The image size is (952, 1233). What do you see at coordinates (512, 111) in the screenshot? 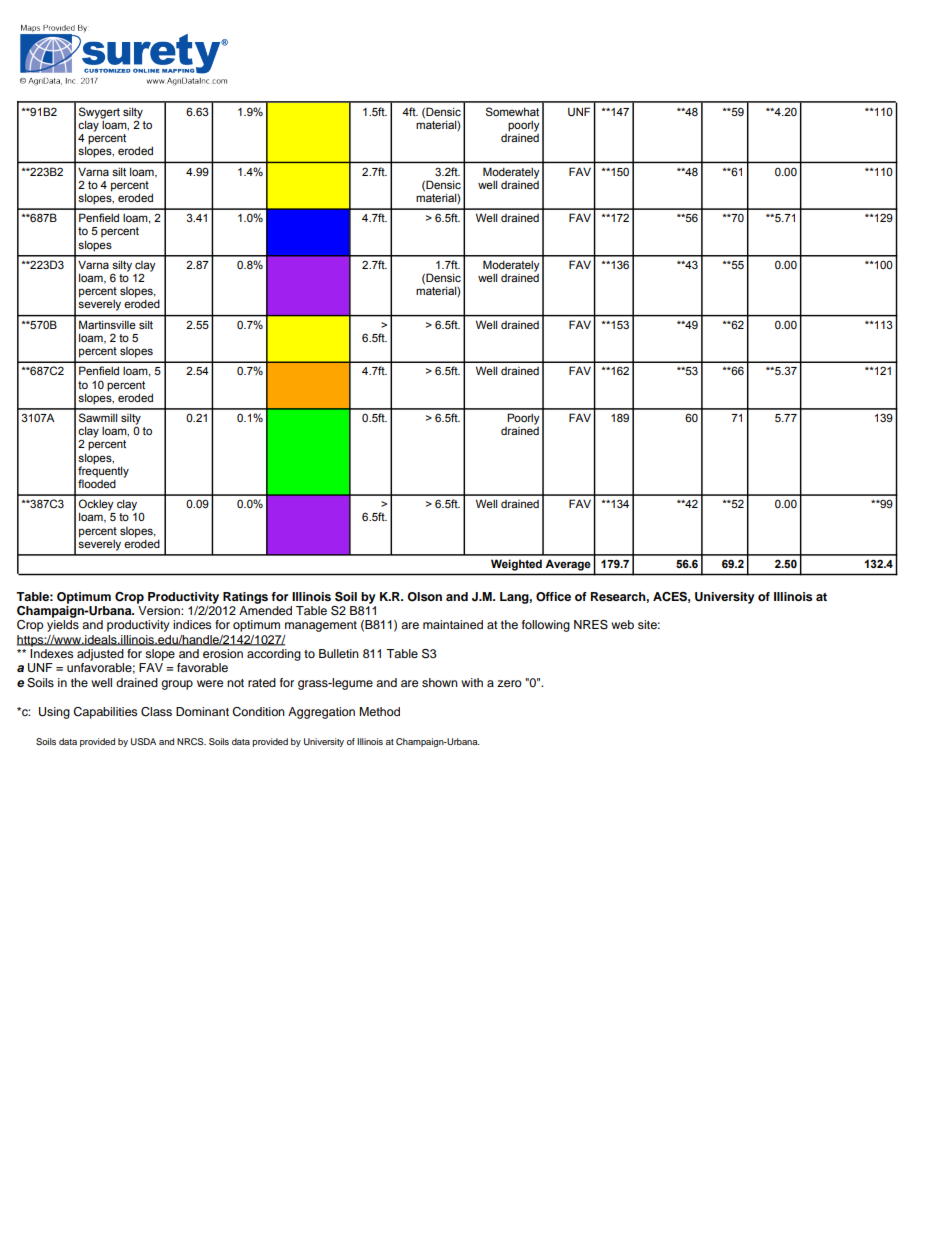
I see `Somewhat` at bounding box center [512, 111].
